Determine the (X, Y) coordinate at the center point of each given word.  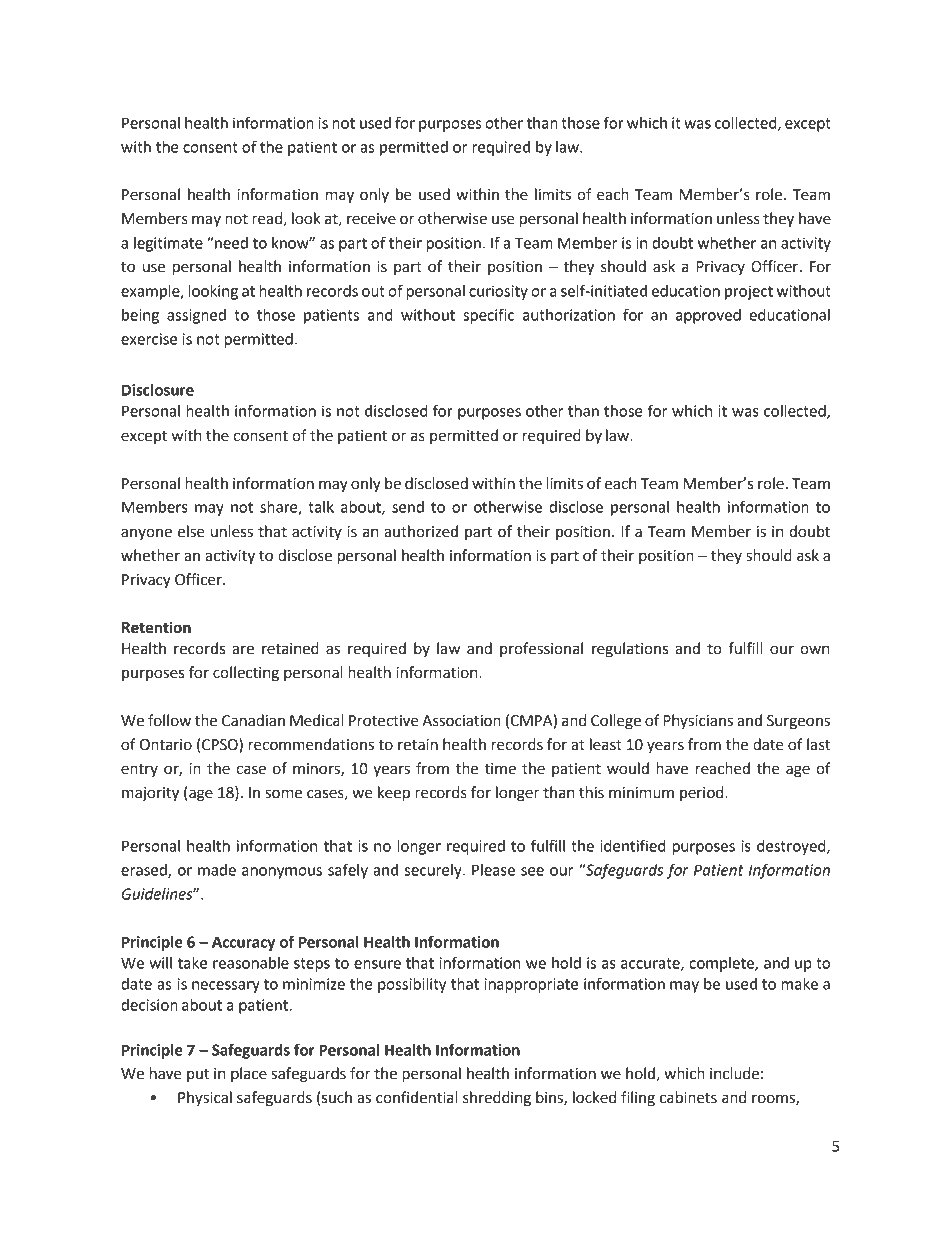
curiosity (498, 292)
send (408, 507)
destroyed (792, 847)
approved (708, 316)
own (814, 650)
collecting (246, 674)
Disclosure (158, 390)
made (217, 870)
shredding (497, 1099)
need (230, 243)
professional (541, 649)
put (198, 1075)
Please (493, 870)
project (749, 292)
